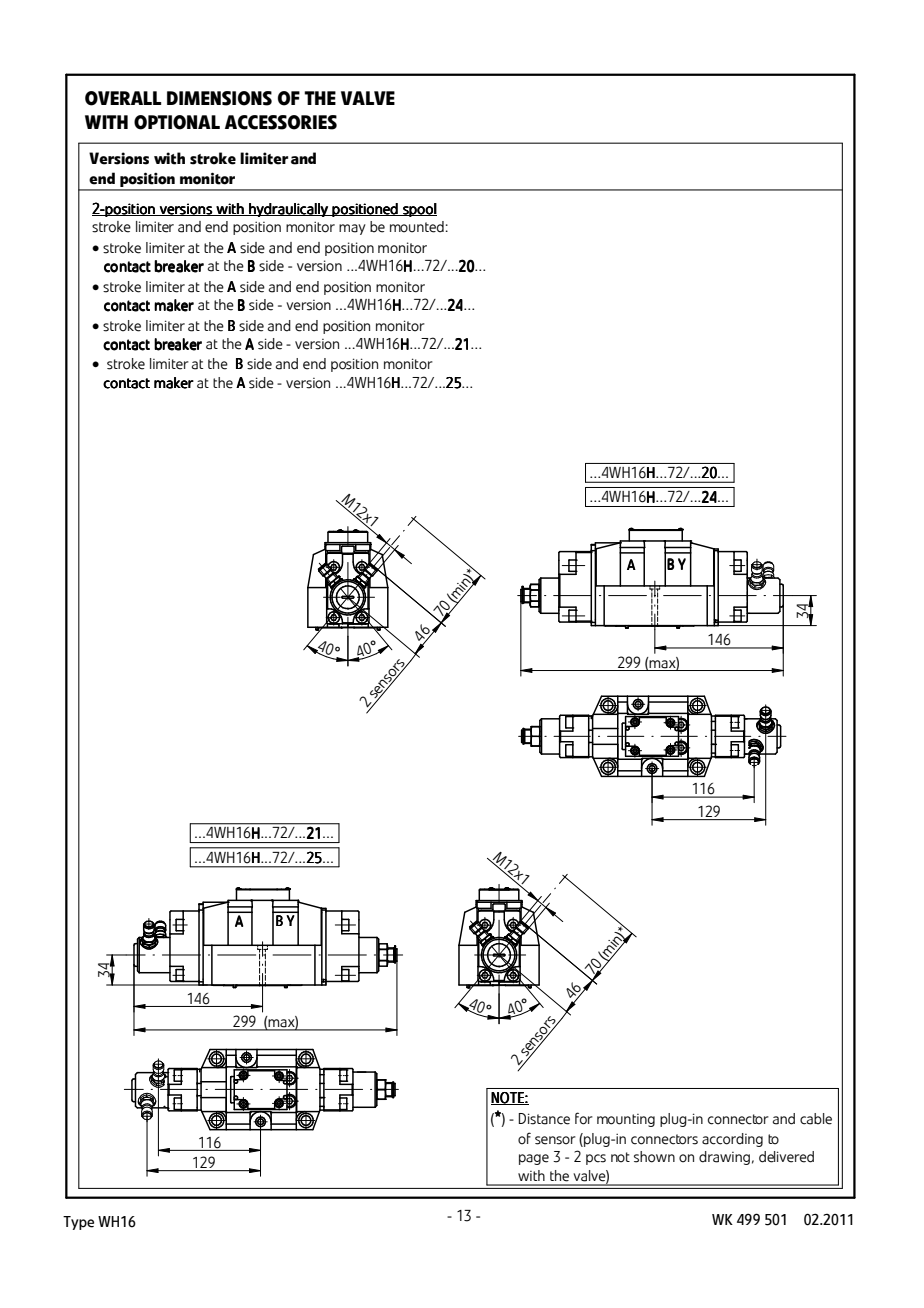 The height and width of the document is (1308, 924). I want to click on OPTIONAL, so click(177, 122).
